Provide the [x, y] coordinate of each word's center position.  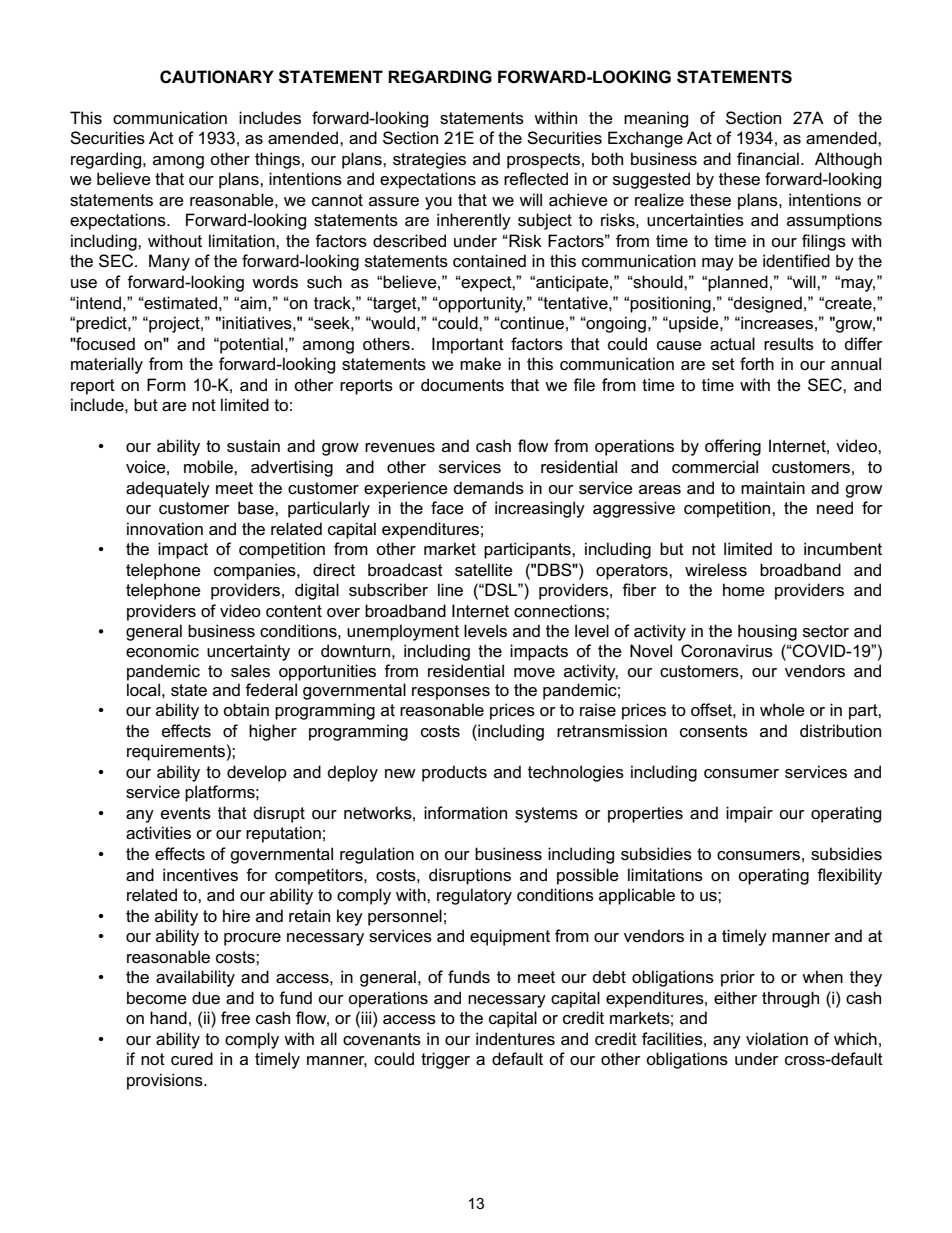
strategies [429, 160]
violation [777, 1039]
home [744, 590]
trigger [445, 1060]
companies [256, 571]
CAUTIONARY [217, 77]
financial [768, 159]
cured [192, 1059]
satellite [484, 570]
